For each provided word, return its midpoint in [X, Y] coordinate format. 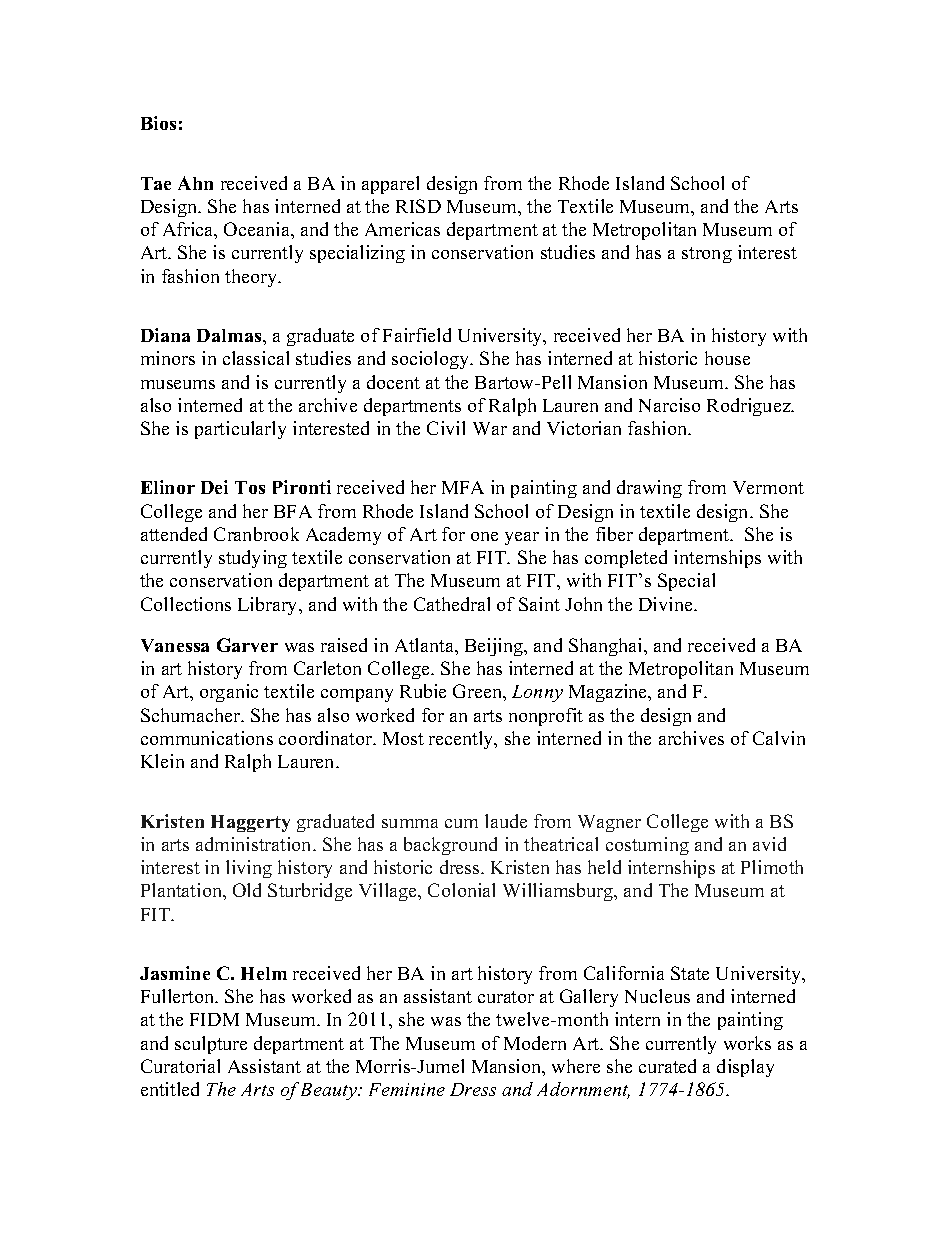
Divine [667, 604]
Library [269, 606]
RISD [418, 206]
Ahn [195, 183]
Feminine [407, 1089]
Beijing [495, 647]
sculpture [211, 1045]
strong [707, 255]
